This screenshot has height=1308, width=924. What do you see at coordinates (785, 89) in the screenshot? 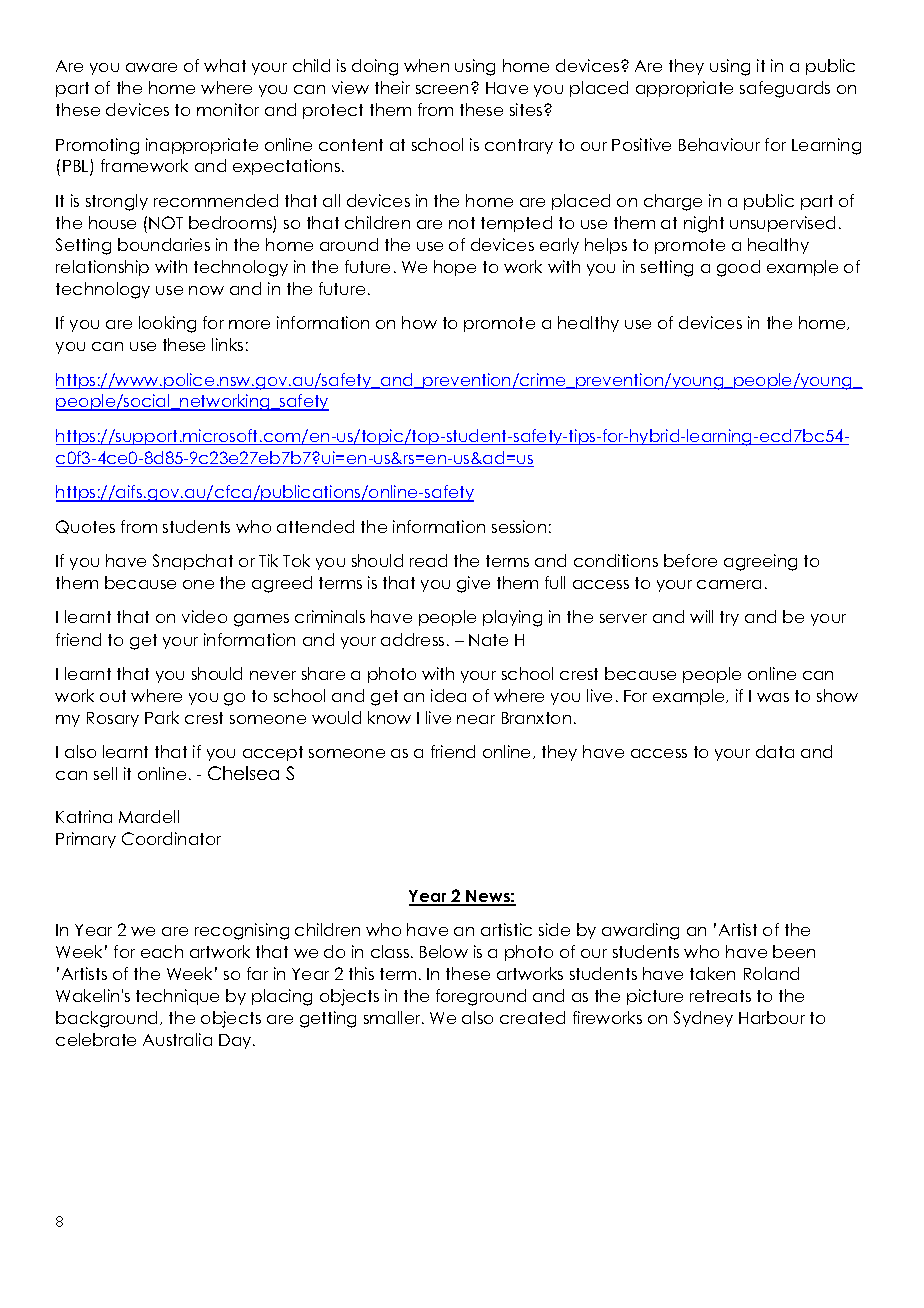
I see `safeguards` at bounding box center [785, 89].
